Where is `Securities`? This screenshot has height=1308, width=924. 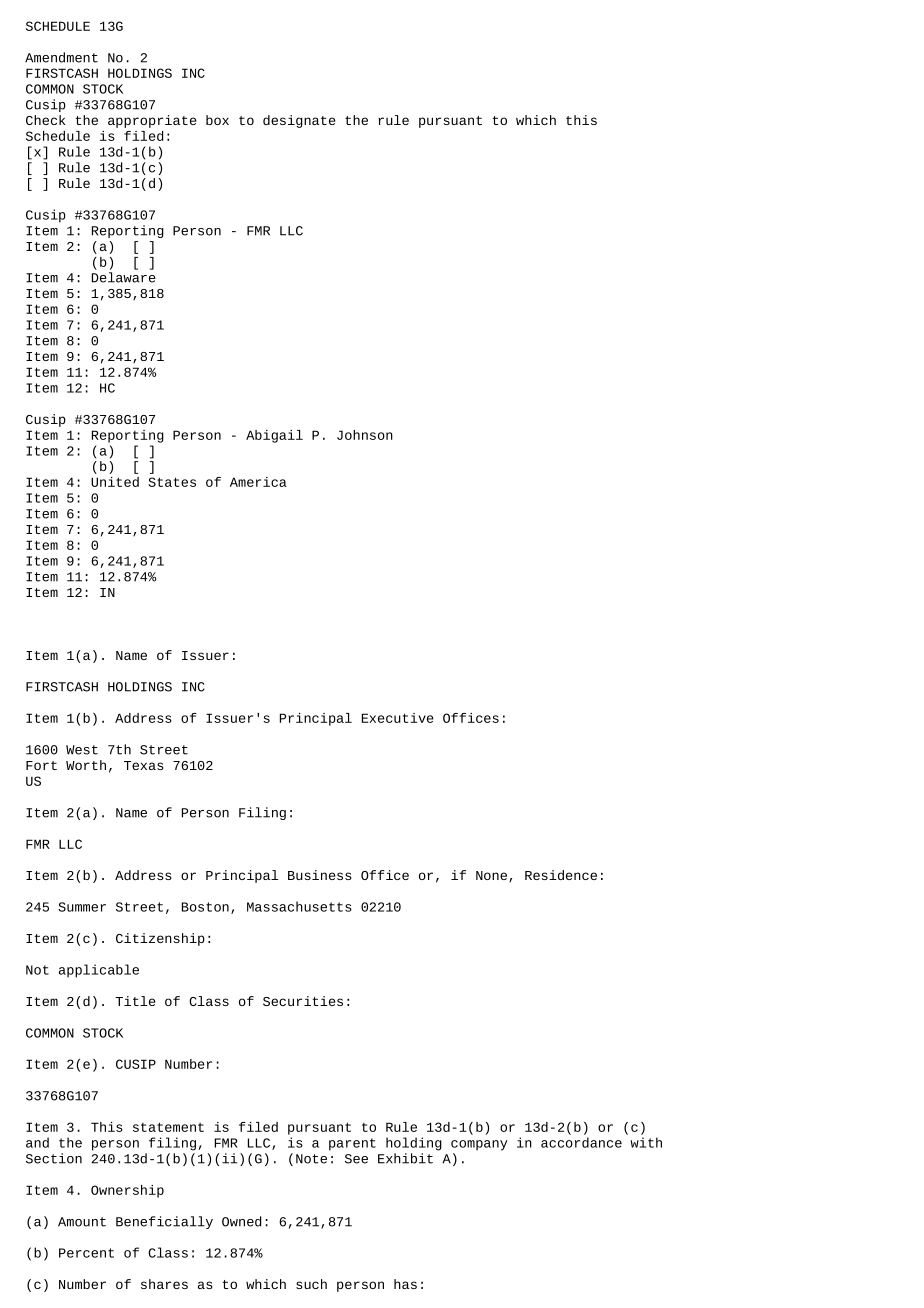
Securities is located at coordinates (303, 1001).
